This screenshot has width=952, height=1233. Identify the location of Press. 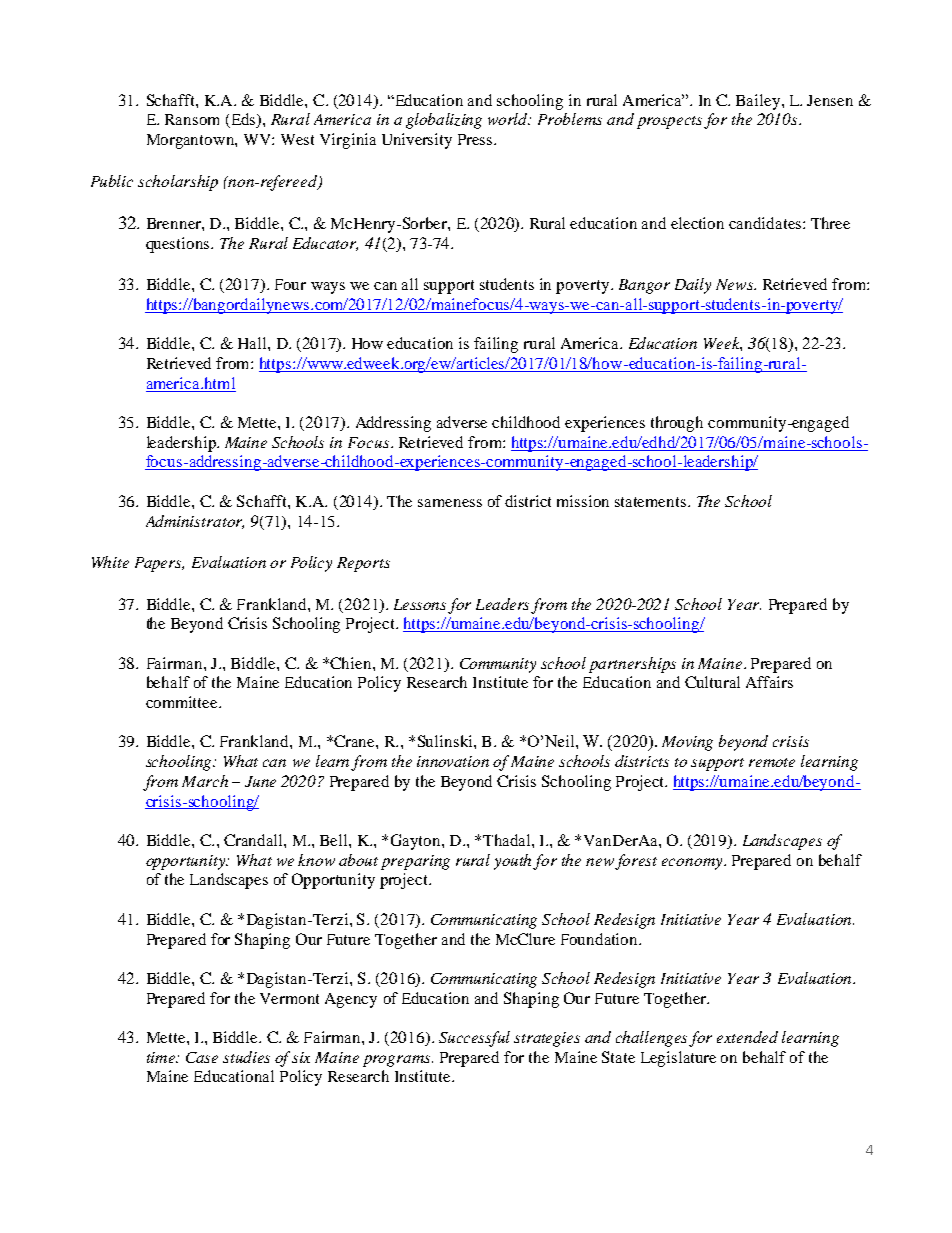
(476, 139).
